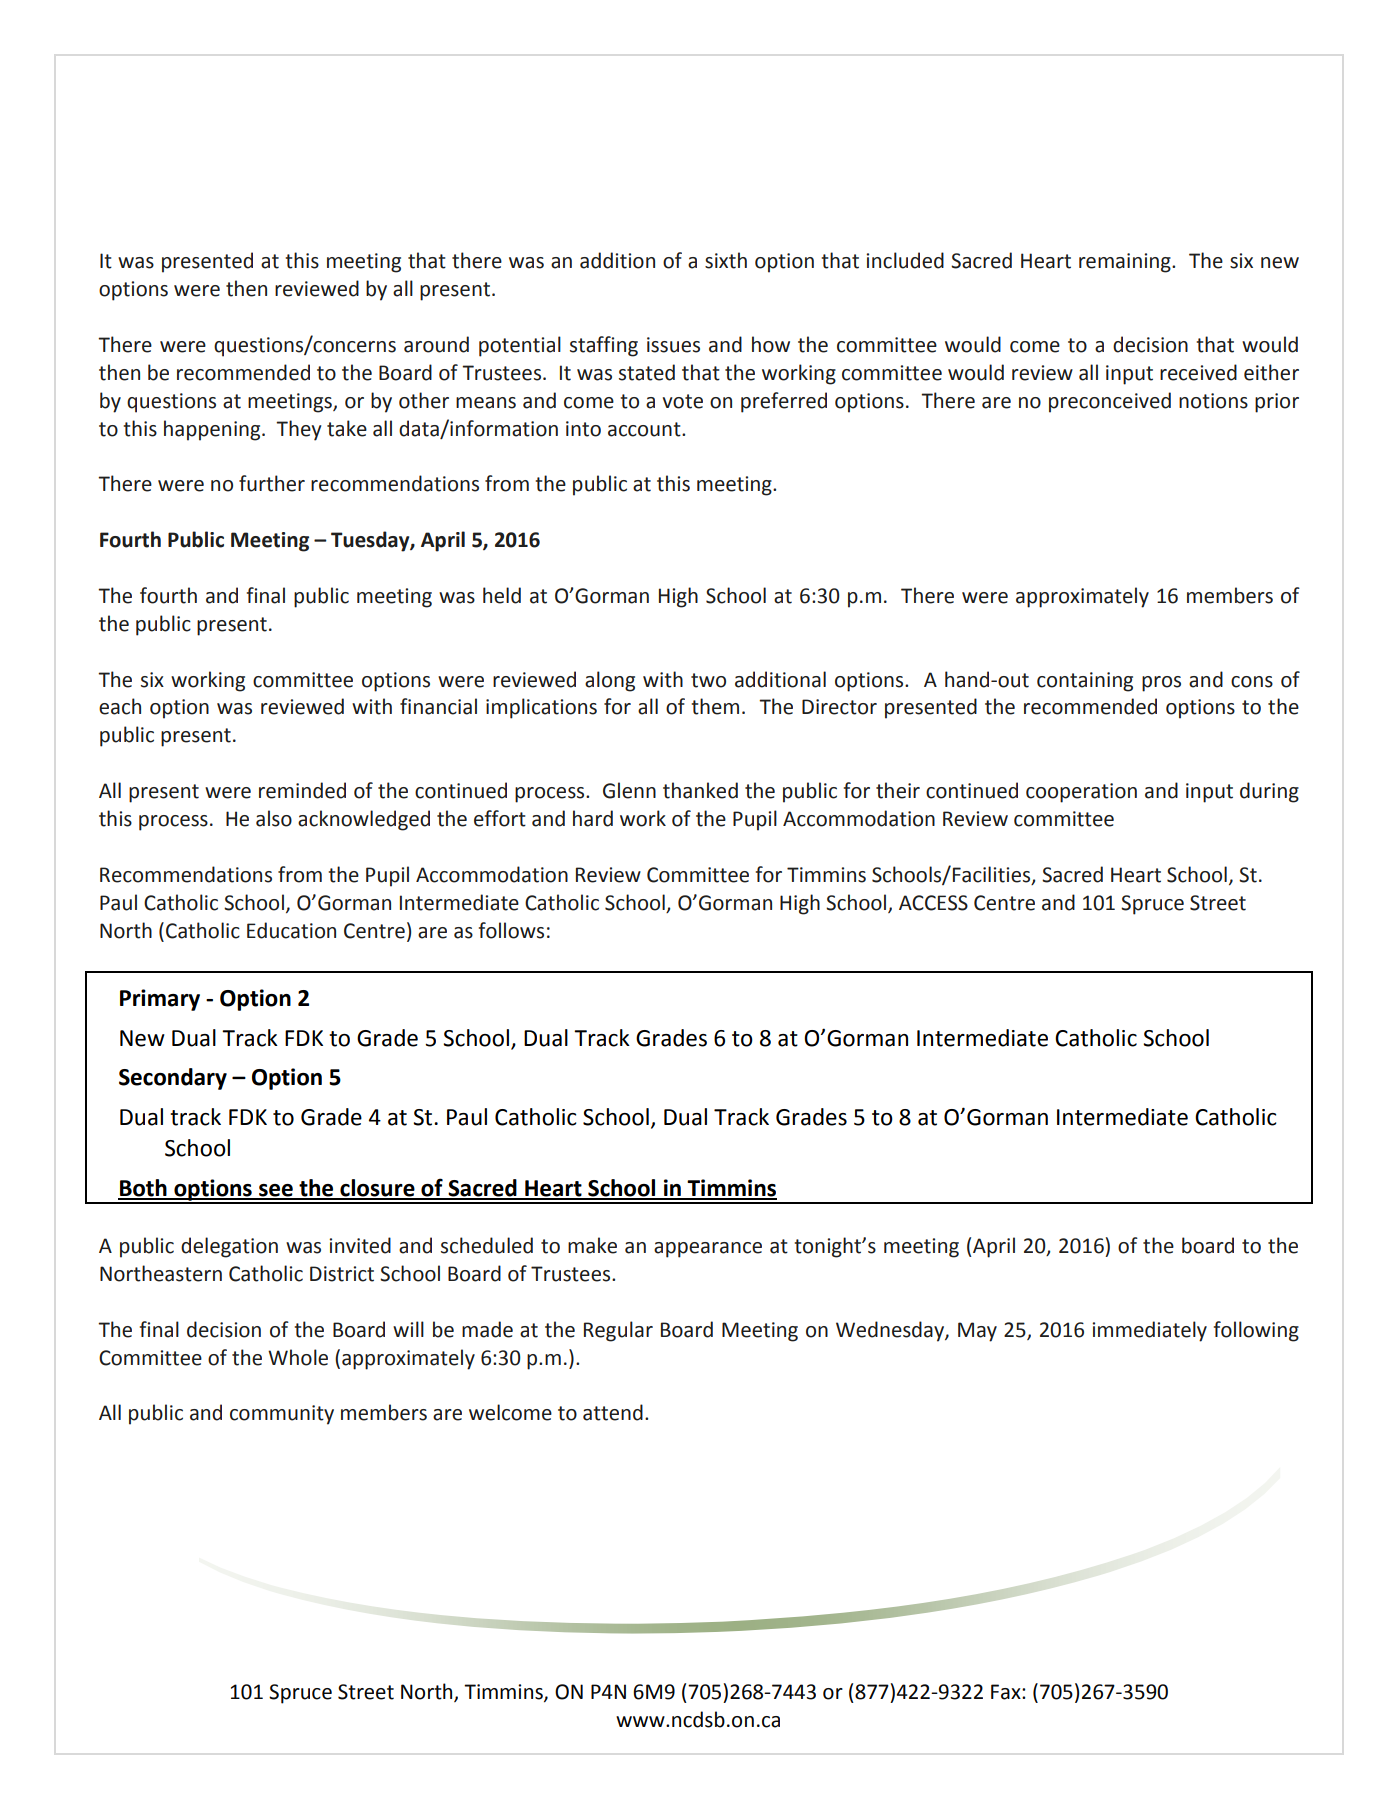 The width and height of the screenshot is (1398, 1809). I want to click on thanked, so click(700, 790).
